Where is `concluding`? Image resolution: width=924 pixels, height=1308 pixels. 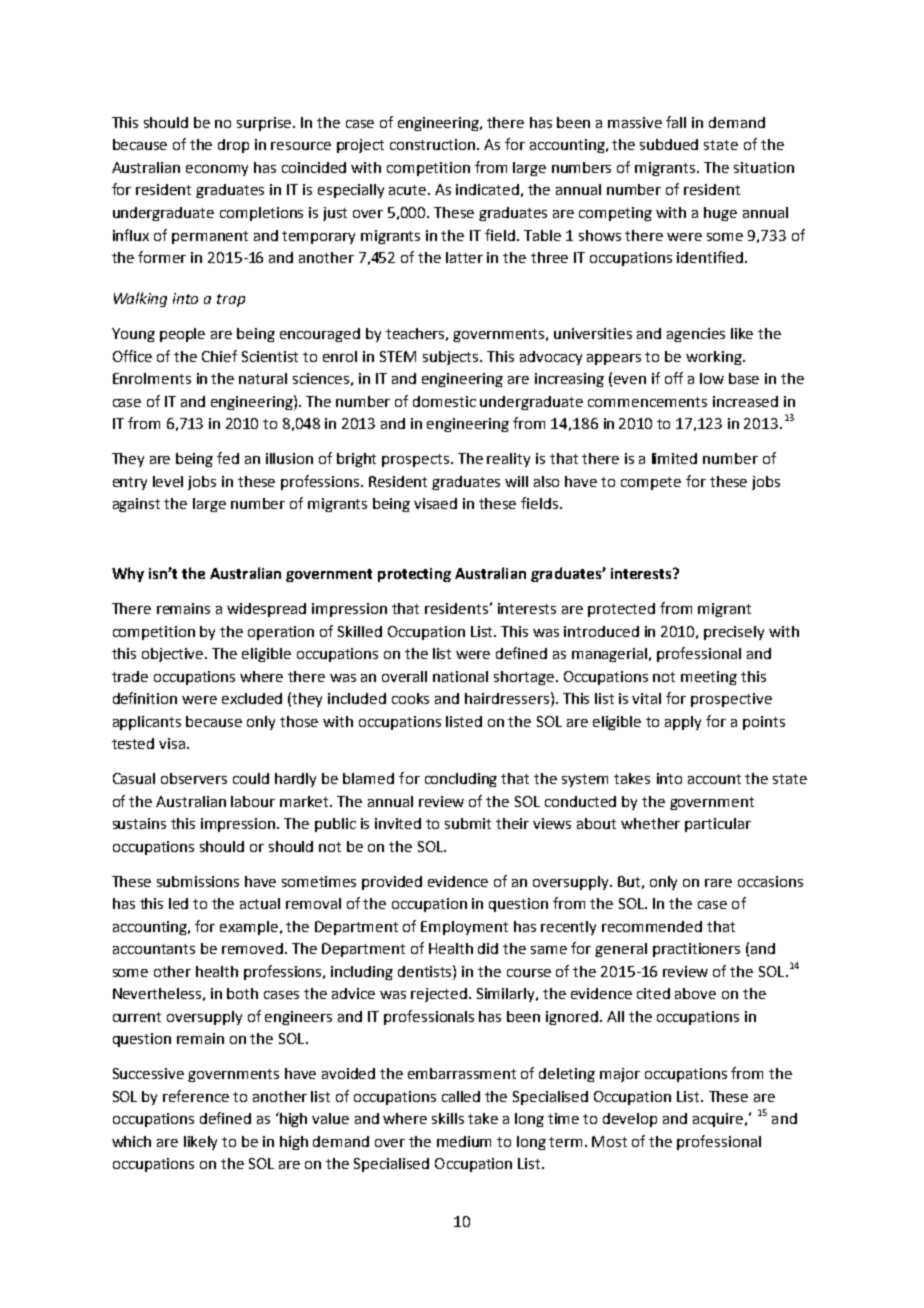
concluding is located at coordinates (461, 780).
